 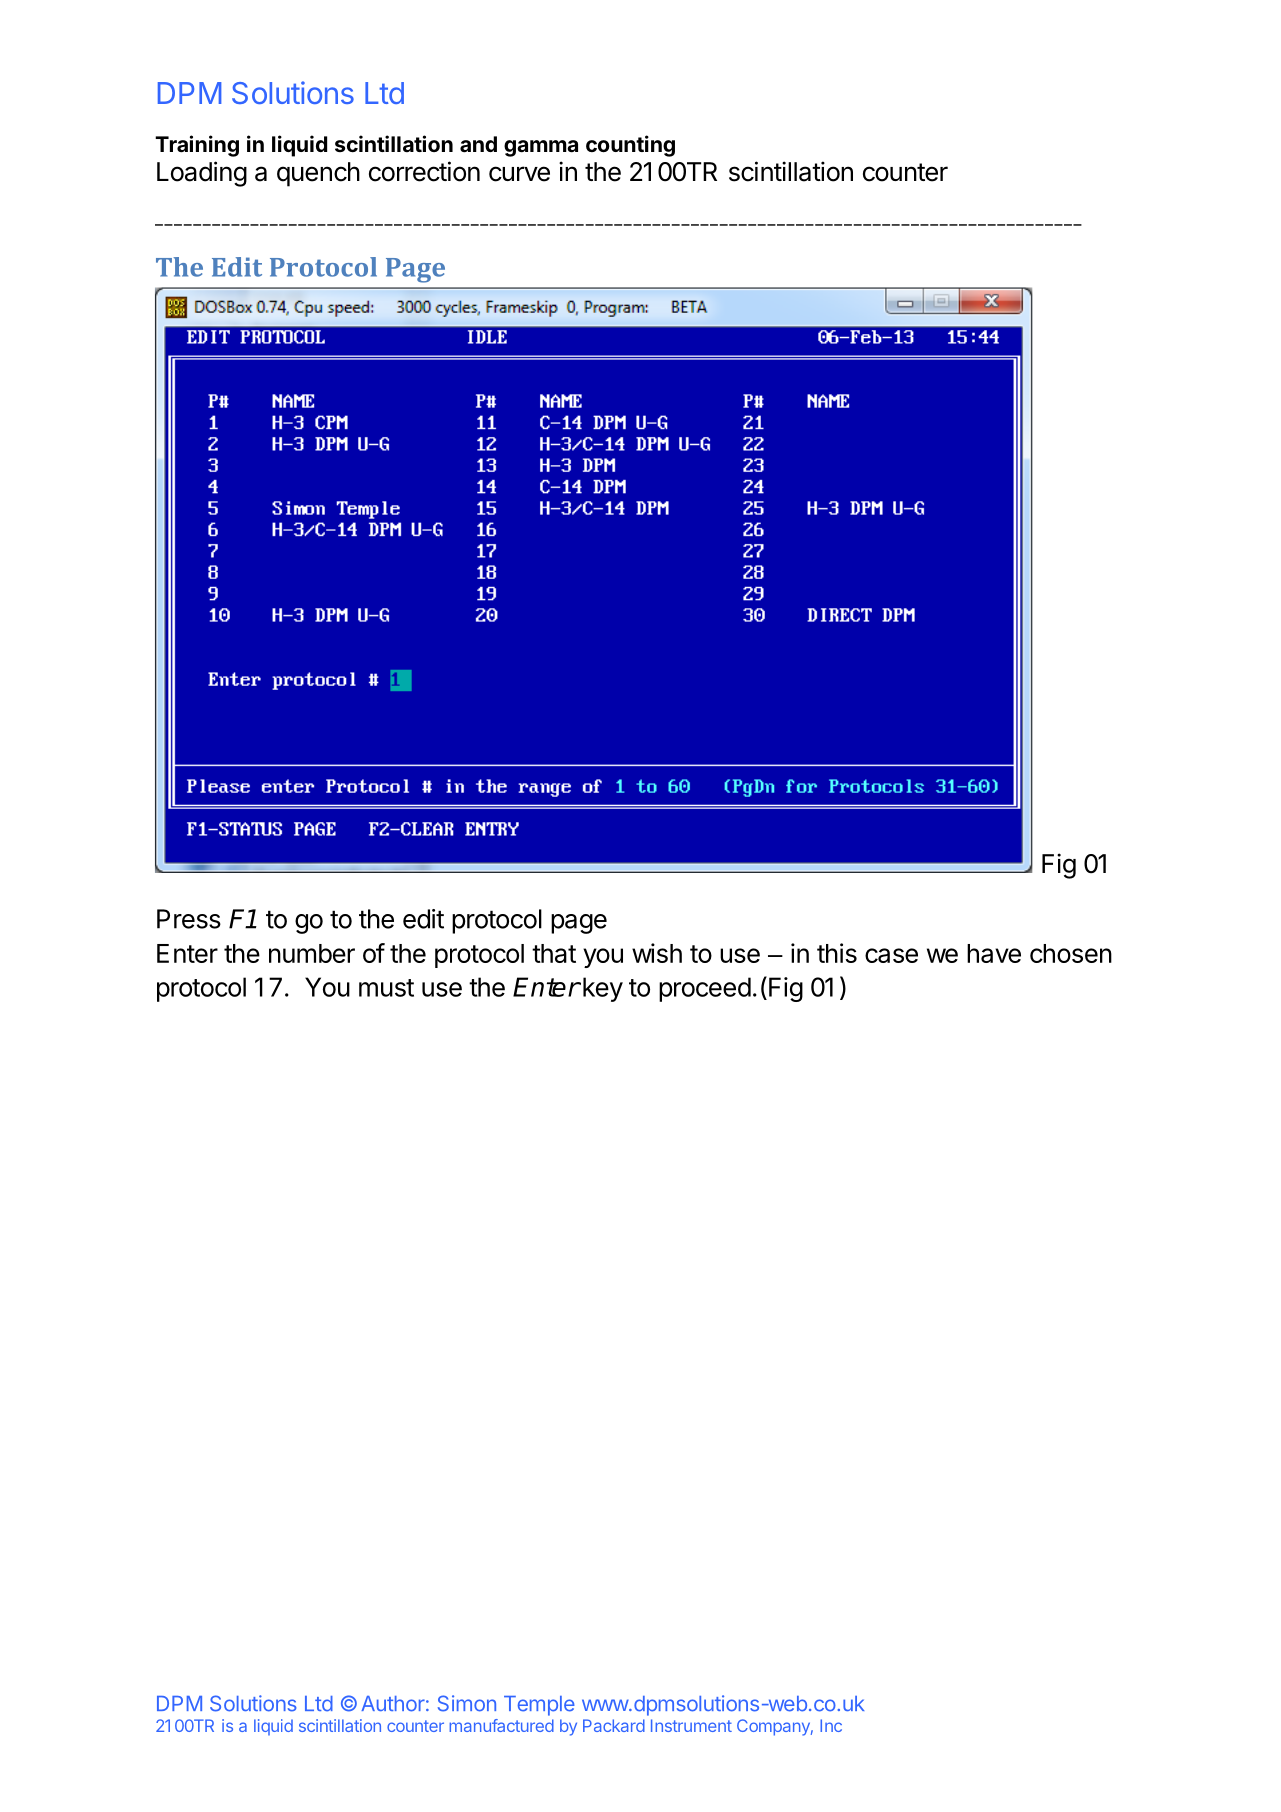 What do you see at coordinates (467, 1703) in the screenshot?
I see `Simon` at bounding box center [467, 1703].
